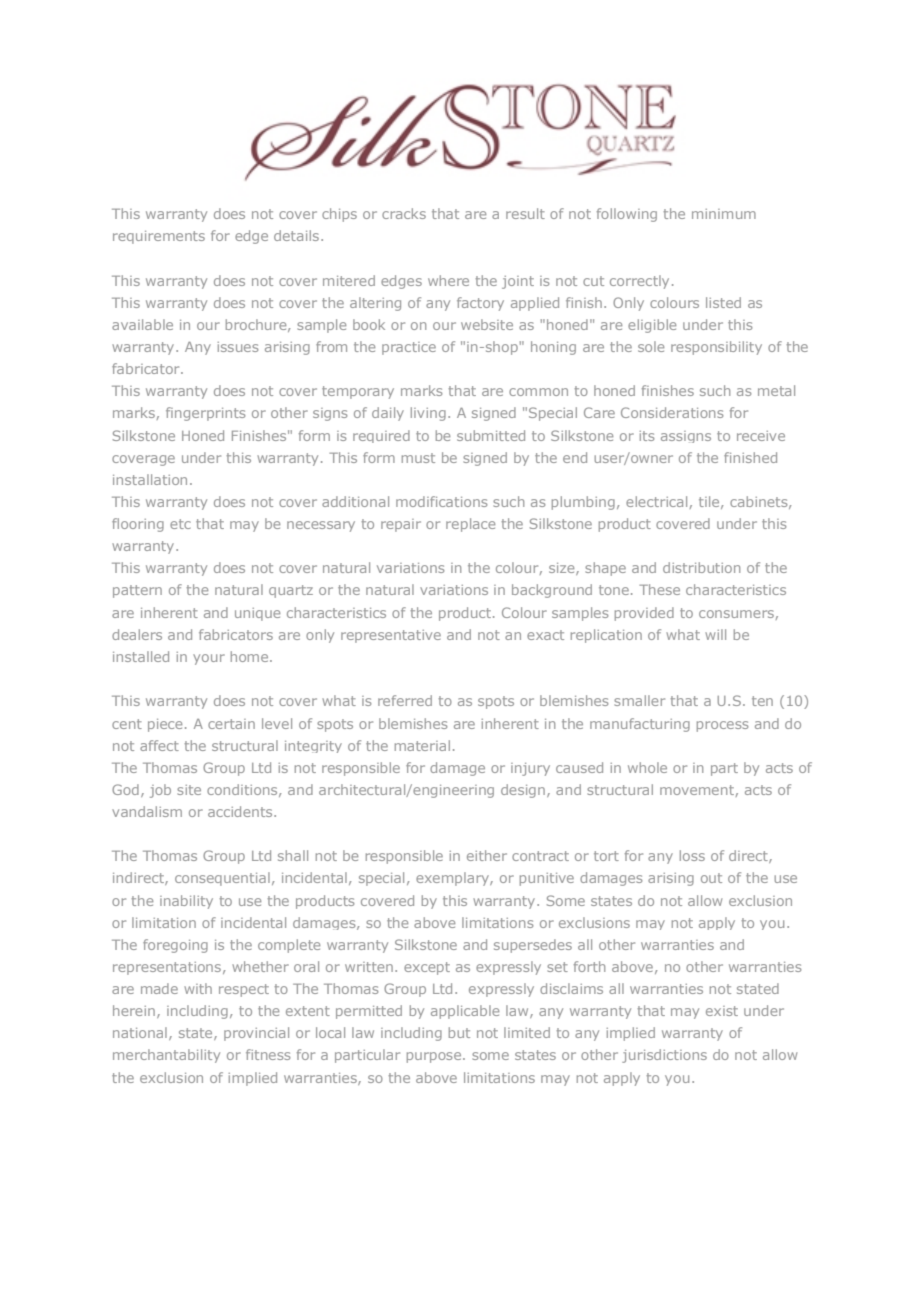  I want to click on minimum, so click(724, 214).
